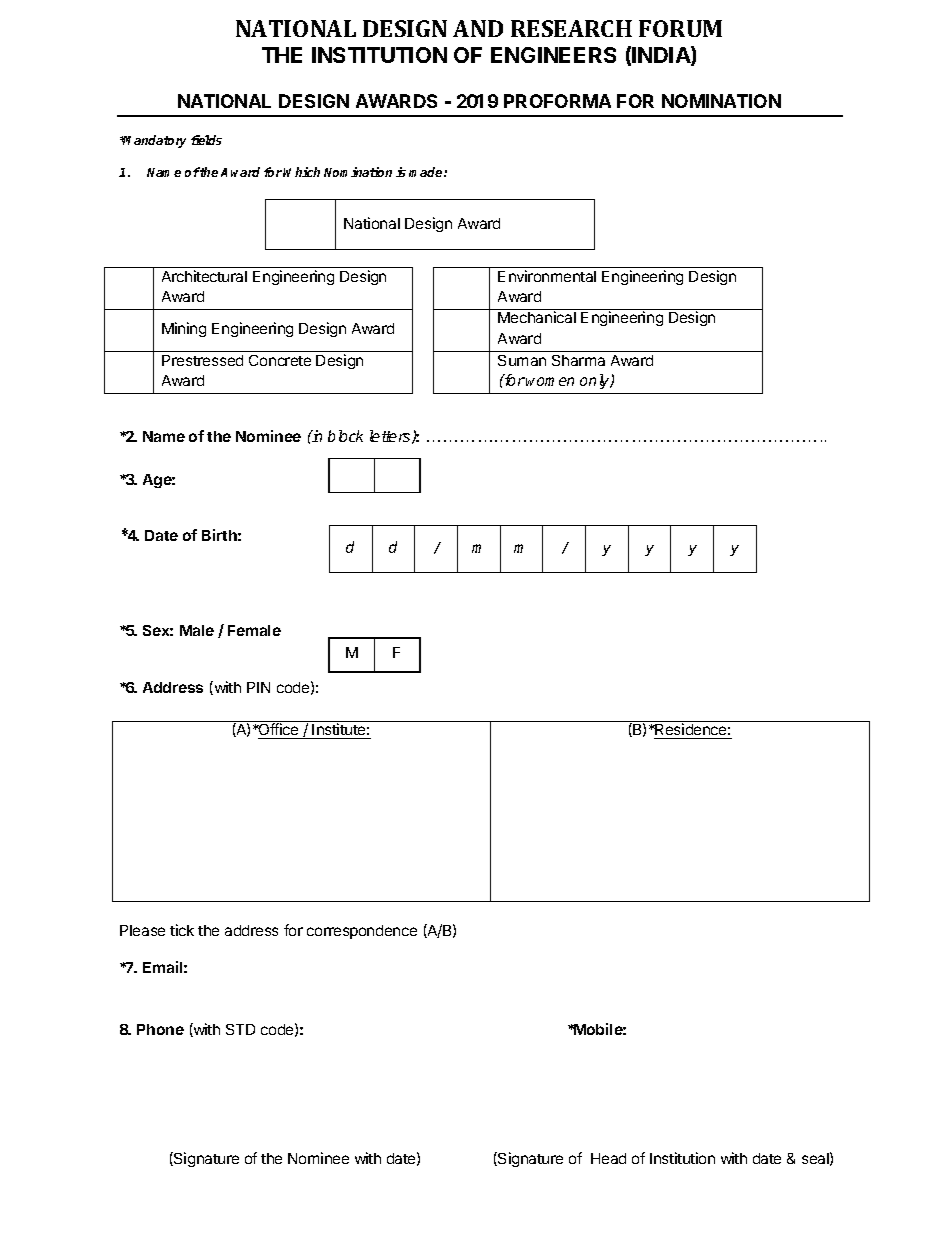 This image has width=952, height=1233. What do you see at coordinates (391, 437) in the image?
I see `letters` at bounding box center [391, 437].
